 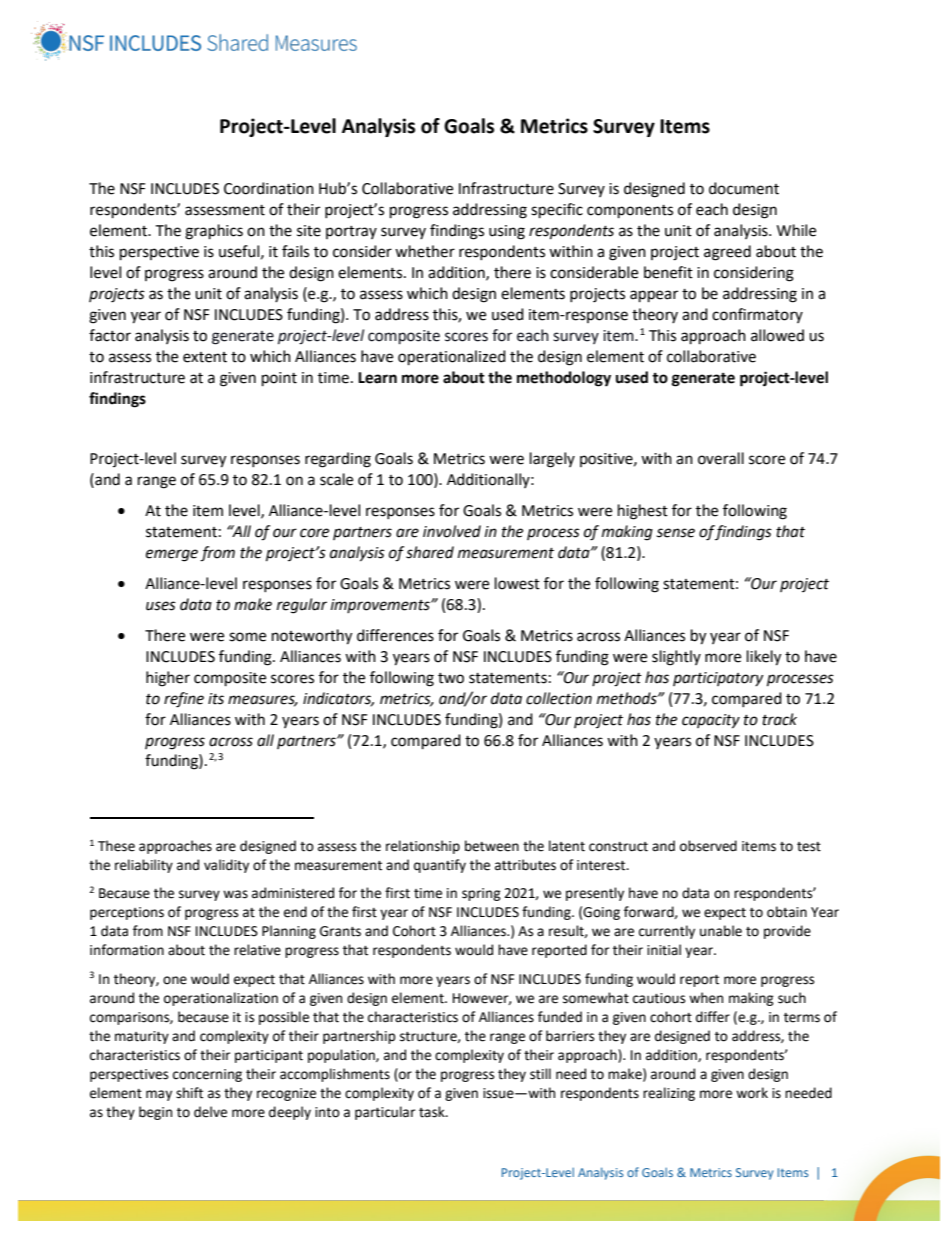 I want to click on using, so click(x=507, y=232).
